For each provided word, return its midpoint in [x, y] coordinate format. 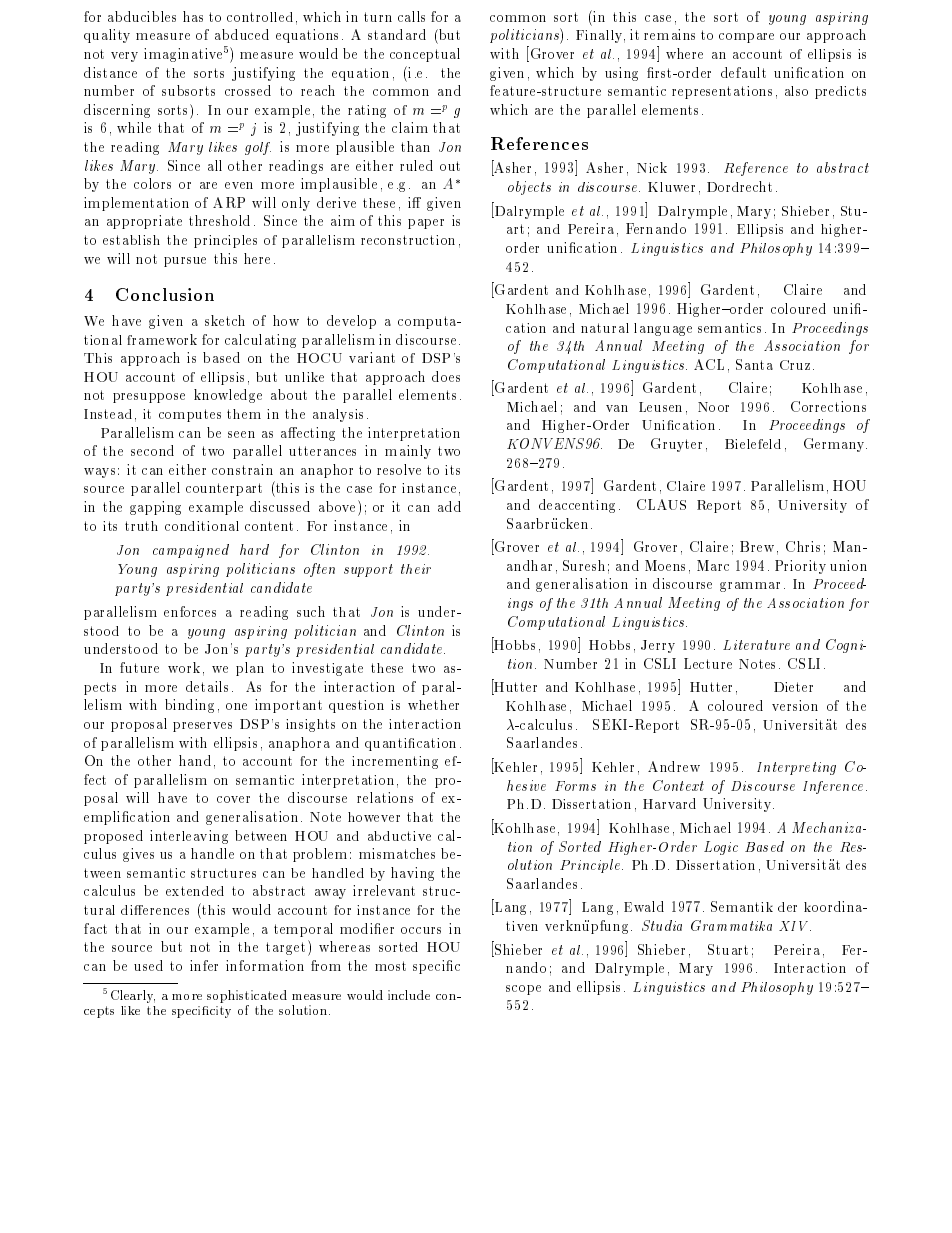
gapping [155, 508]
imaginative [183, 55]
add [449, 506]
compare [746, 38]
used [148, 965]
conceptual [425, 55]
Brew [757, 546]
